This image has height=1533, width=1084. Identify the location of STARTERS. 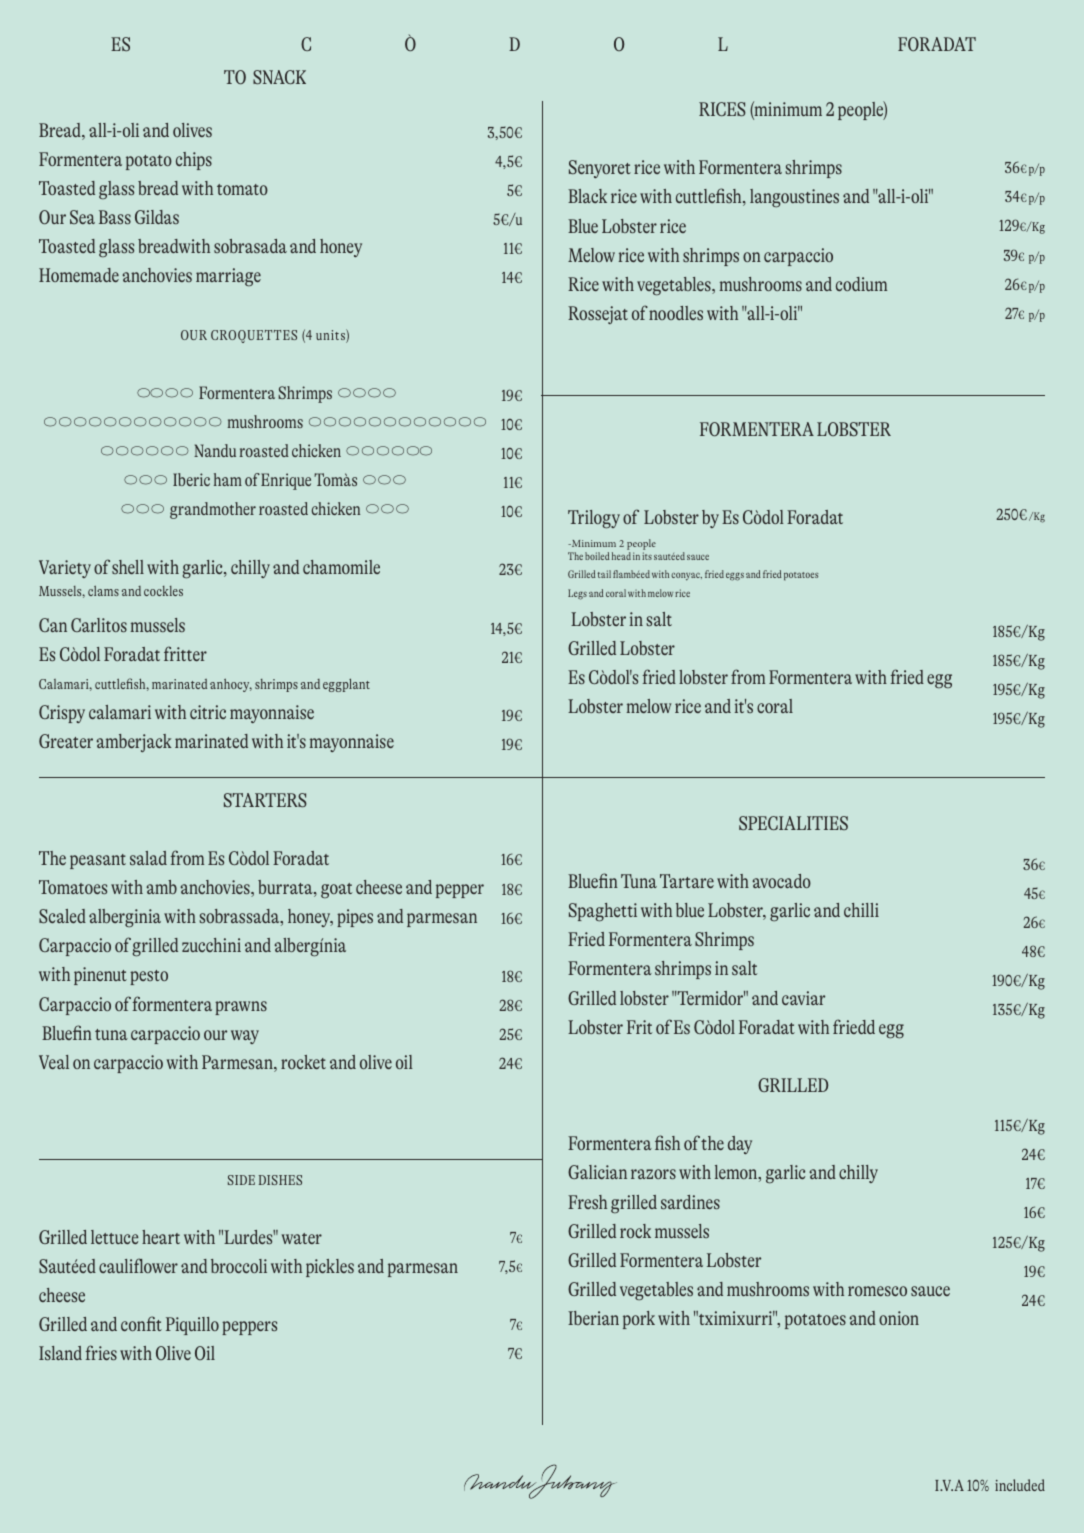
(265, 800).
